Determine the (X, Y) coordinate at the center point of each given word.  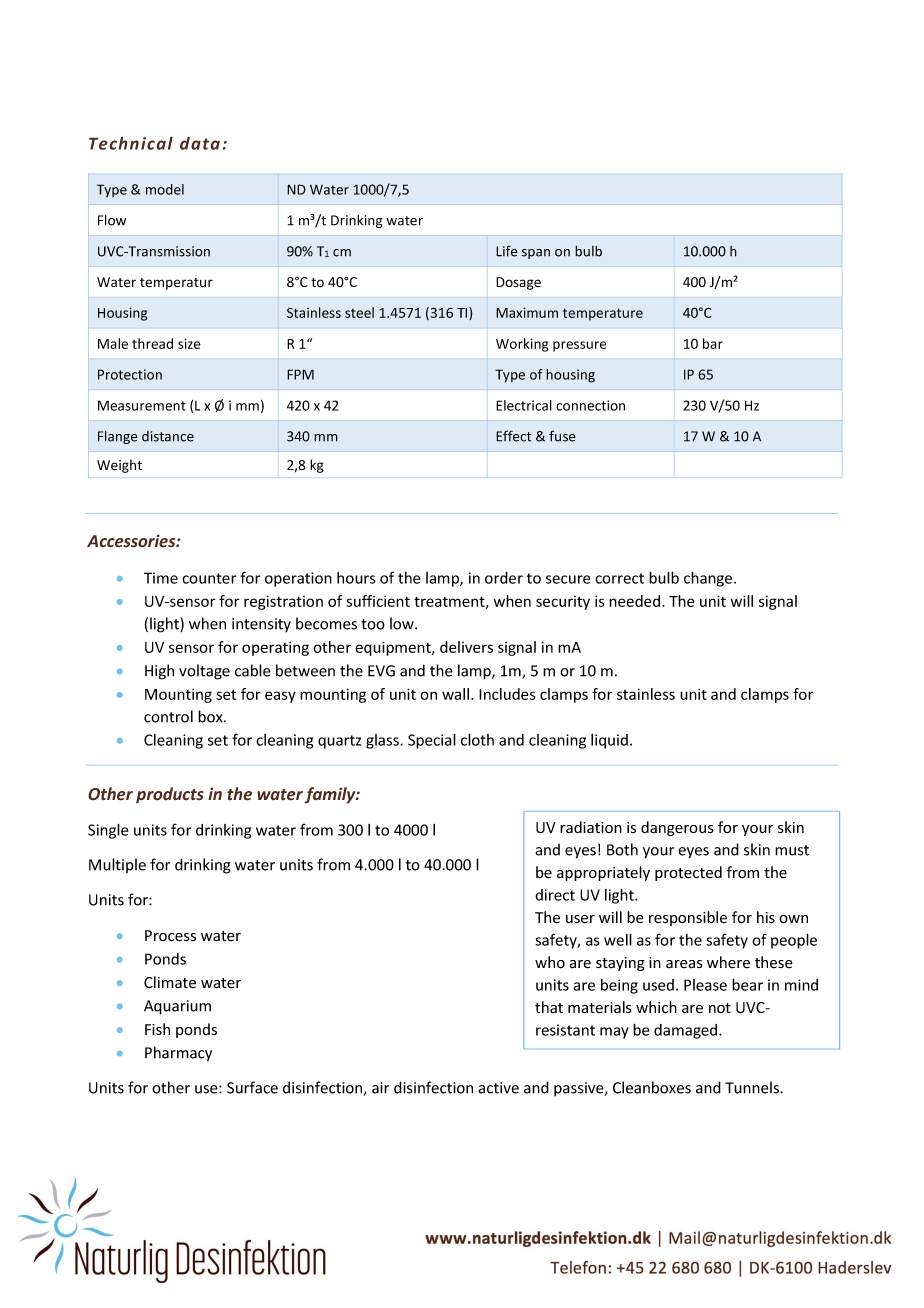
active (498, 1088)
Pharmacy (178, 1054)
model (165, 189)
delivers (466, 647)
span (536, 254)
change (709, 579)
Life (506, 251)
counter (209, 578)
